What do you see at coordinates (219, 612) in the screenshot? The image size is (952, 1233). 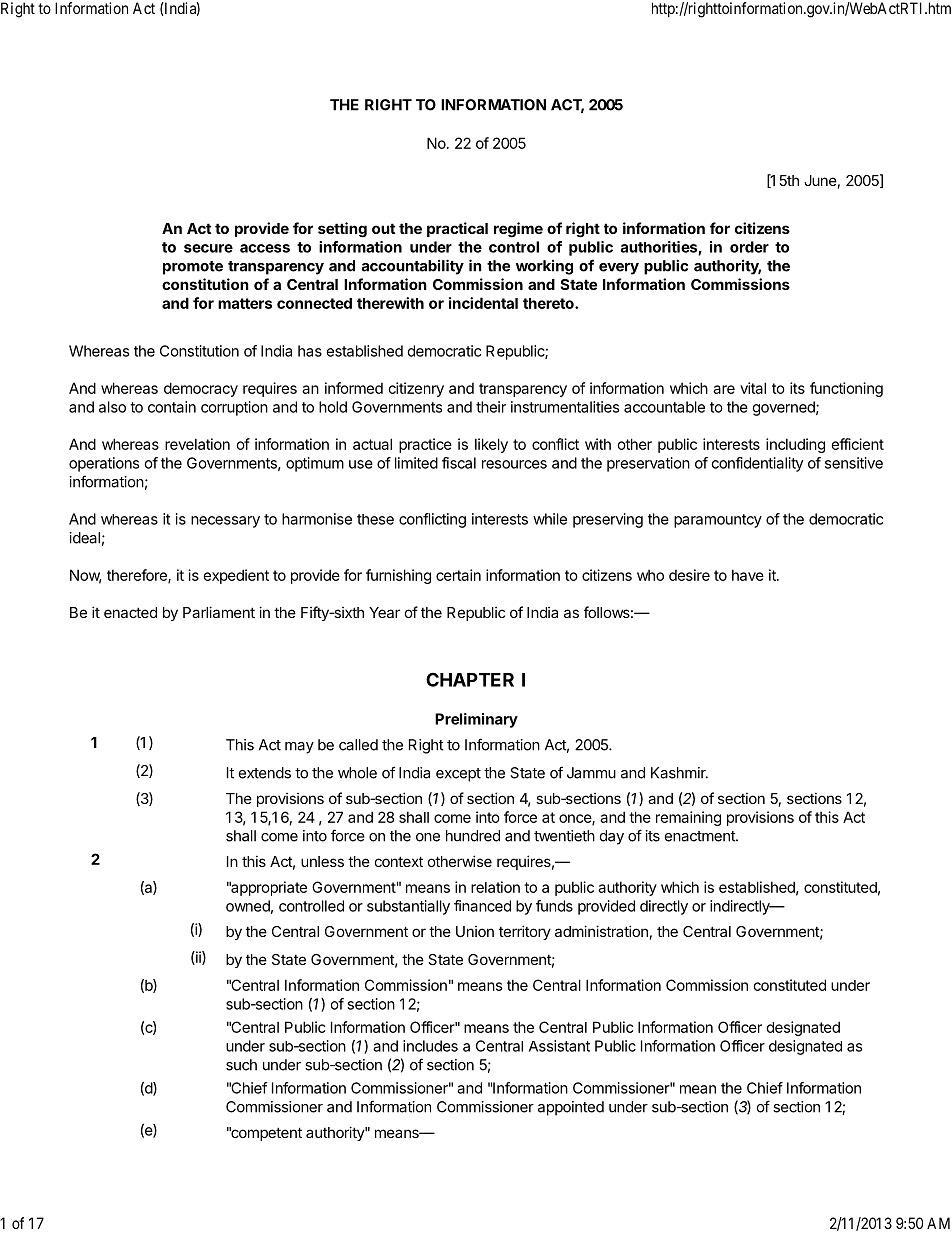 I see `Parliament` at bounding box center [219, 612].
